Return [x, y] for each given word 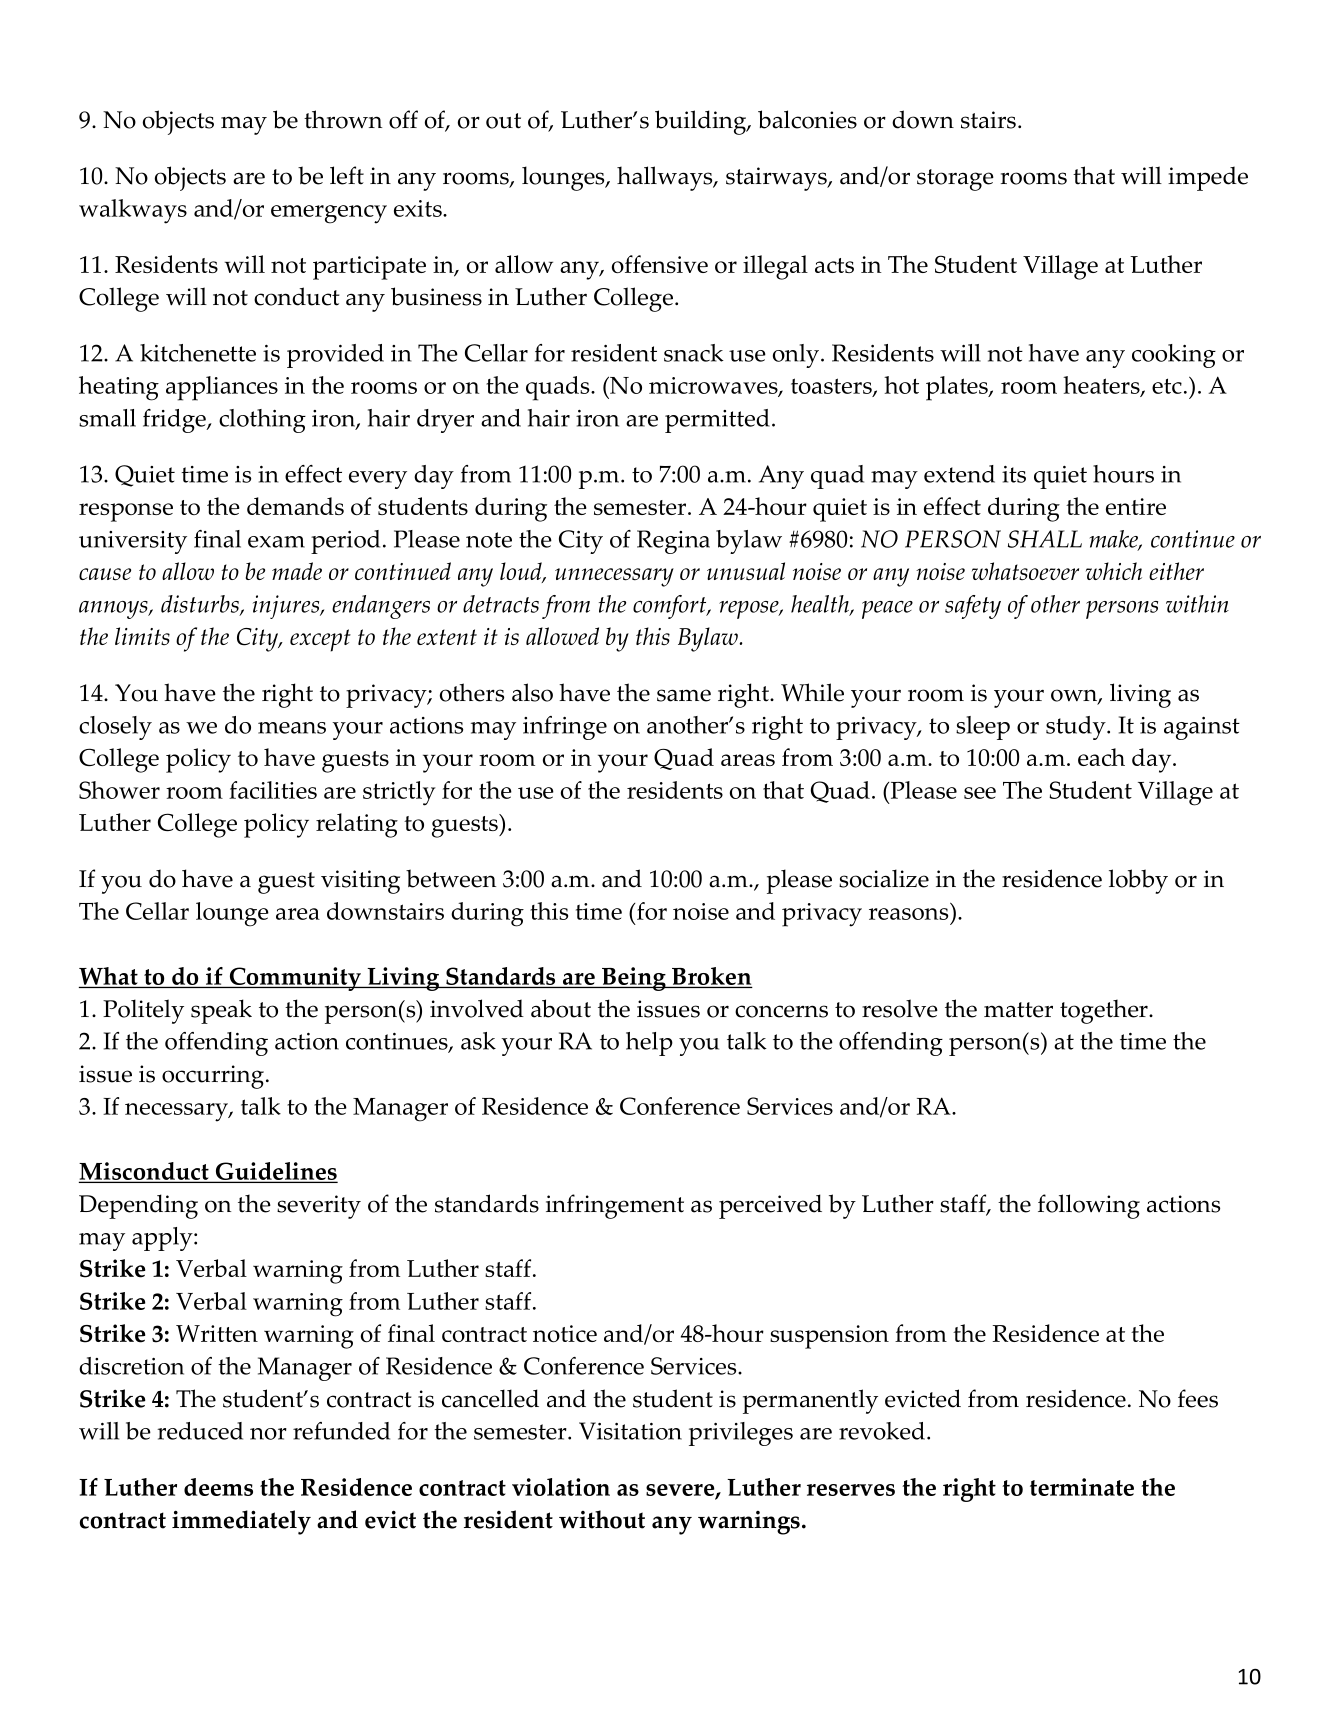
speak [221, 1011]
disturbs [201, 605]
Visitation [630, 1431]
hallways [666, 178]
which [1114, 571]
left [347, 175]
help [649, 1044]
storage [955, 180]
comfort [671, 607]
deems [218, 1487]
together [1105, 1011]
